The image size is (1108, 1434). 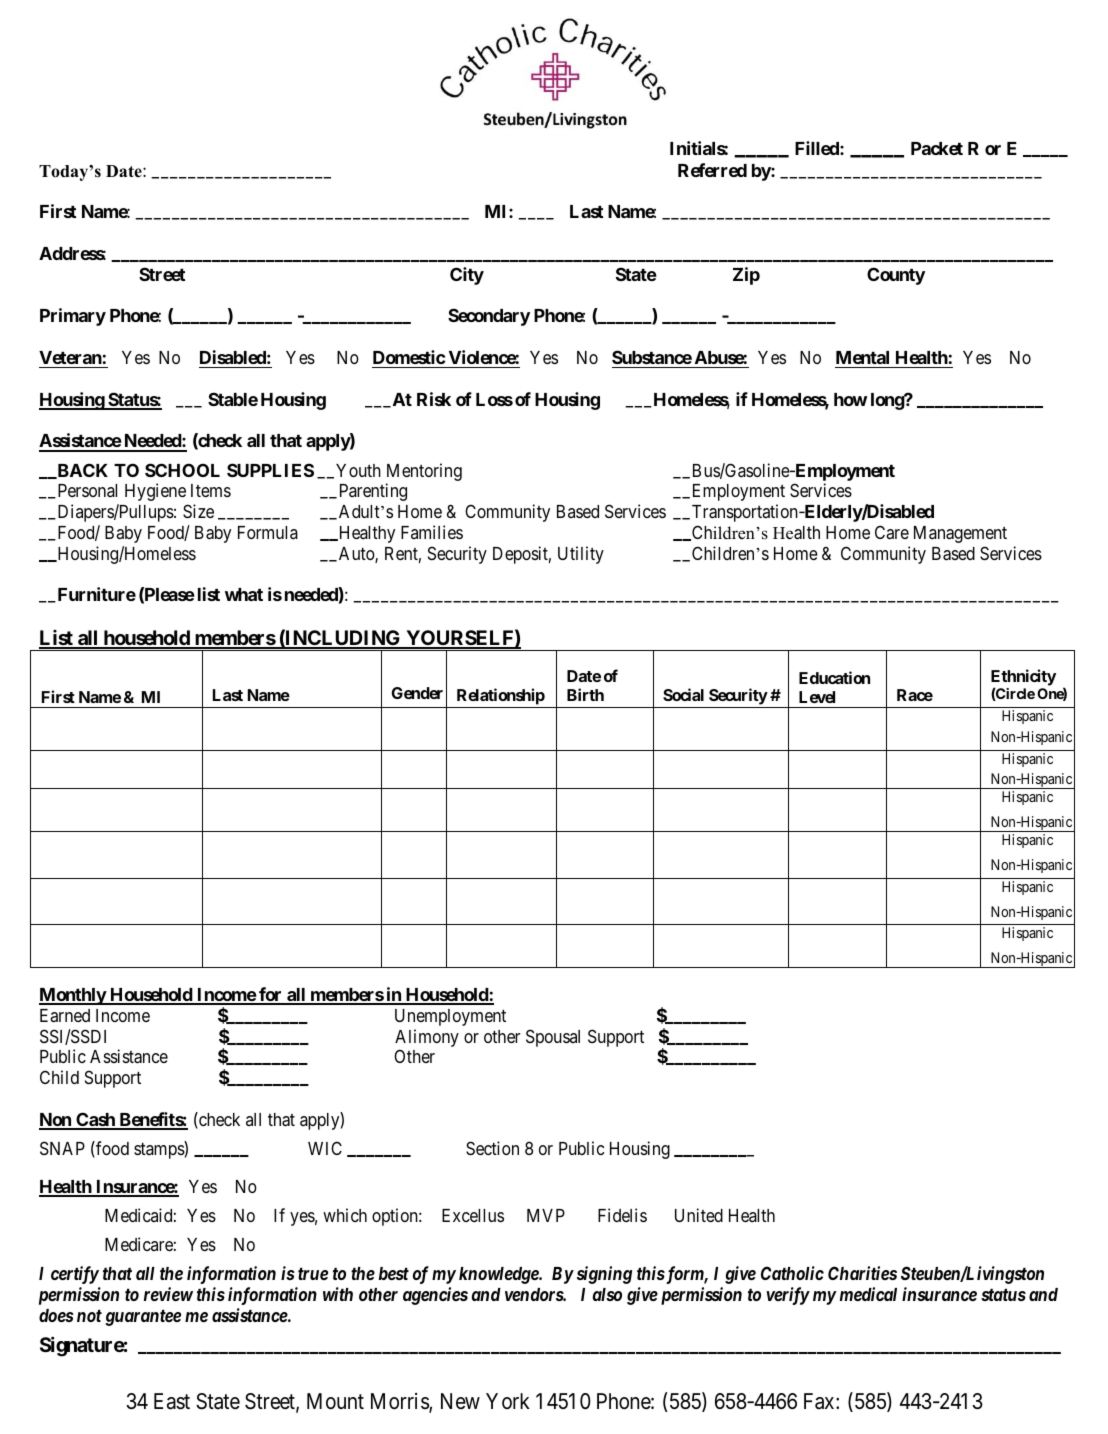 What do you see at coordinates (501, 696) in the document?
I see `Relationship` at bounding box center [501, 696].
